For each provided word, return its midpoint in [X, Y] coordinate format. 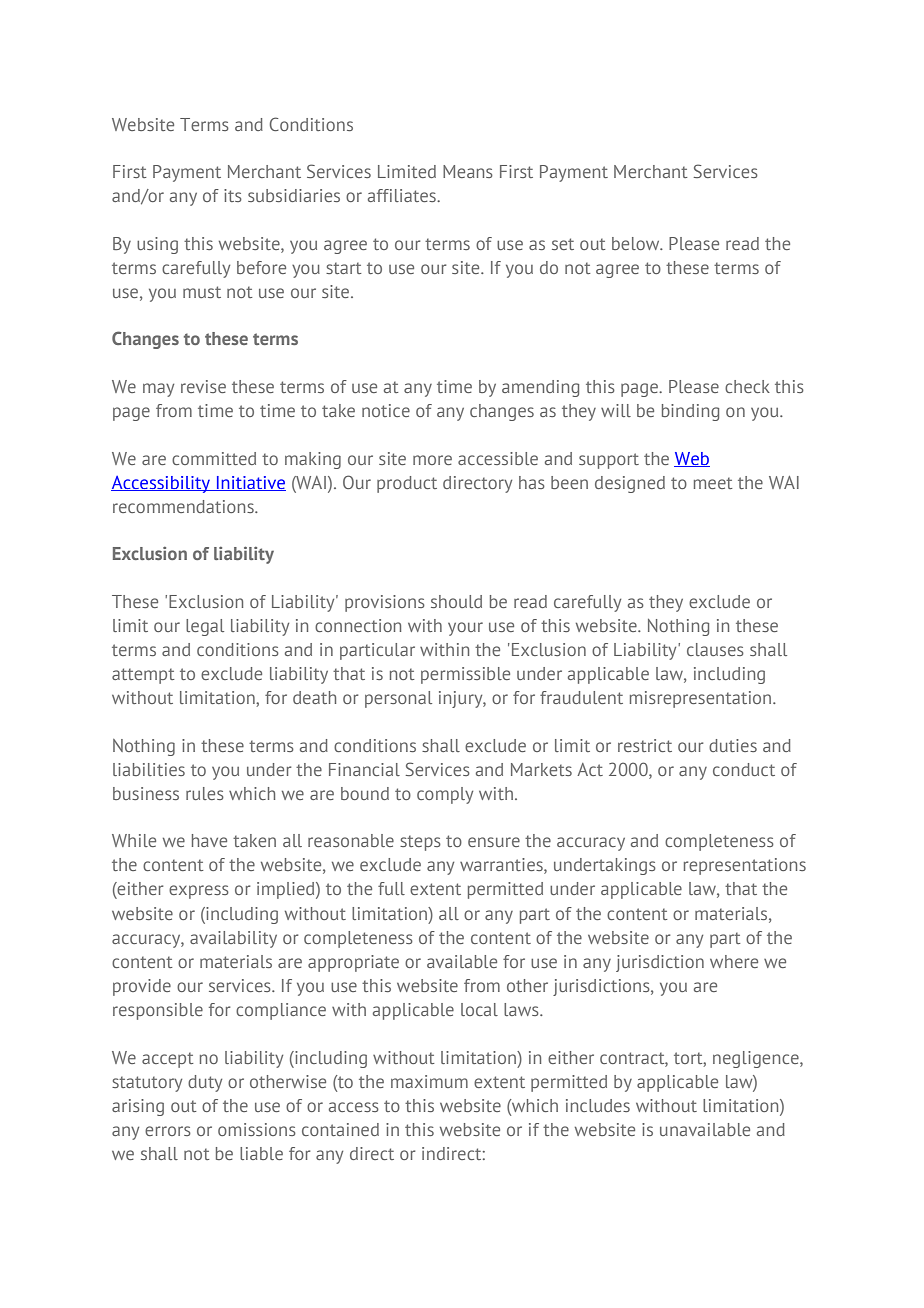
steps [420, 843]
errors [168, 1131]
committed [214, 458]
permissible [465, 675]
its [233, 195]
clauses [715, 649]
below [637, 243]
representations [745, 866]
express [199, 892]
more [432, 460]
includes [598, 1105]
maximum [429, 1081]
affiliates [403, 195]
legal [205, 627]
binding [690, 412]
